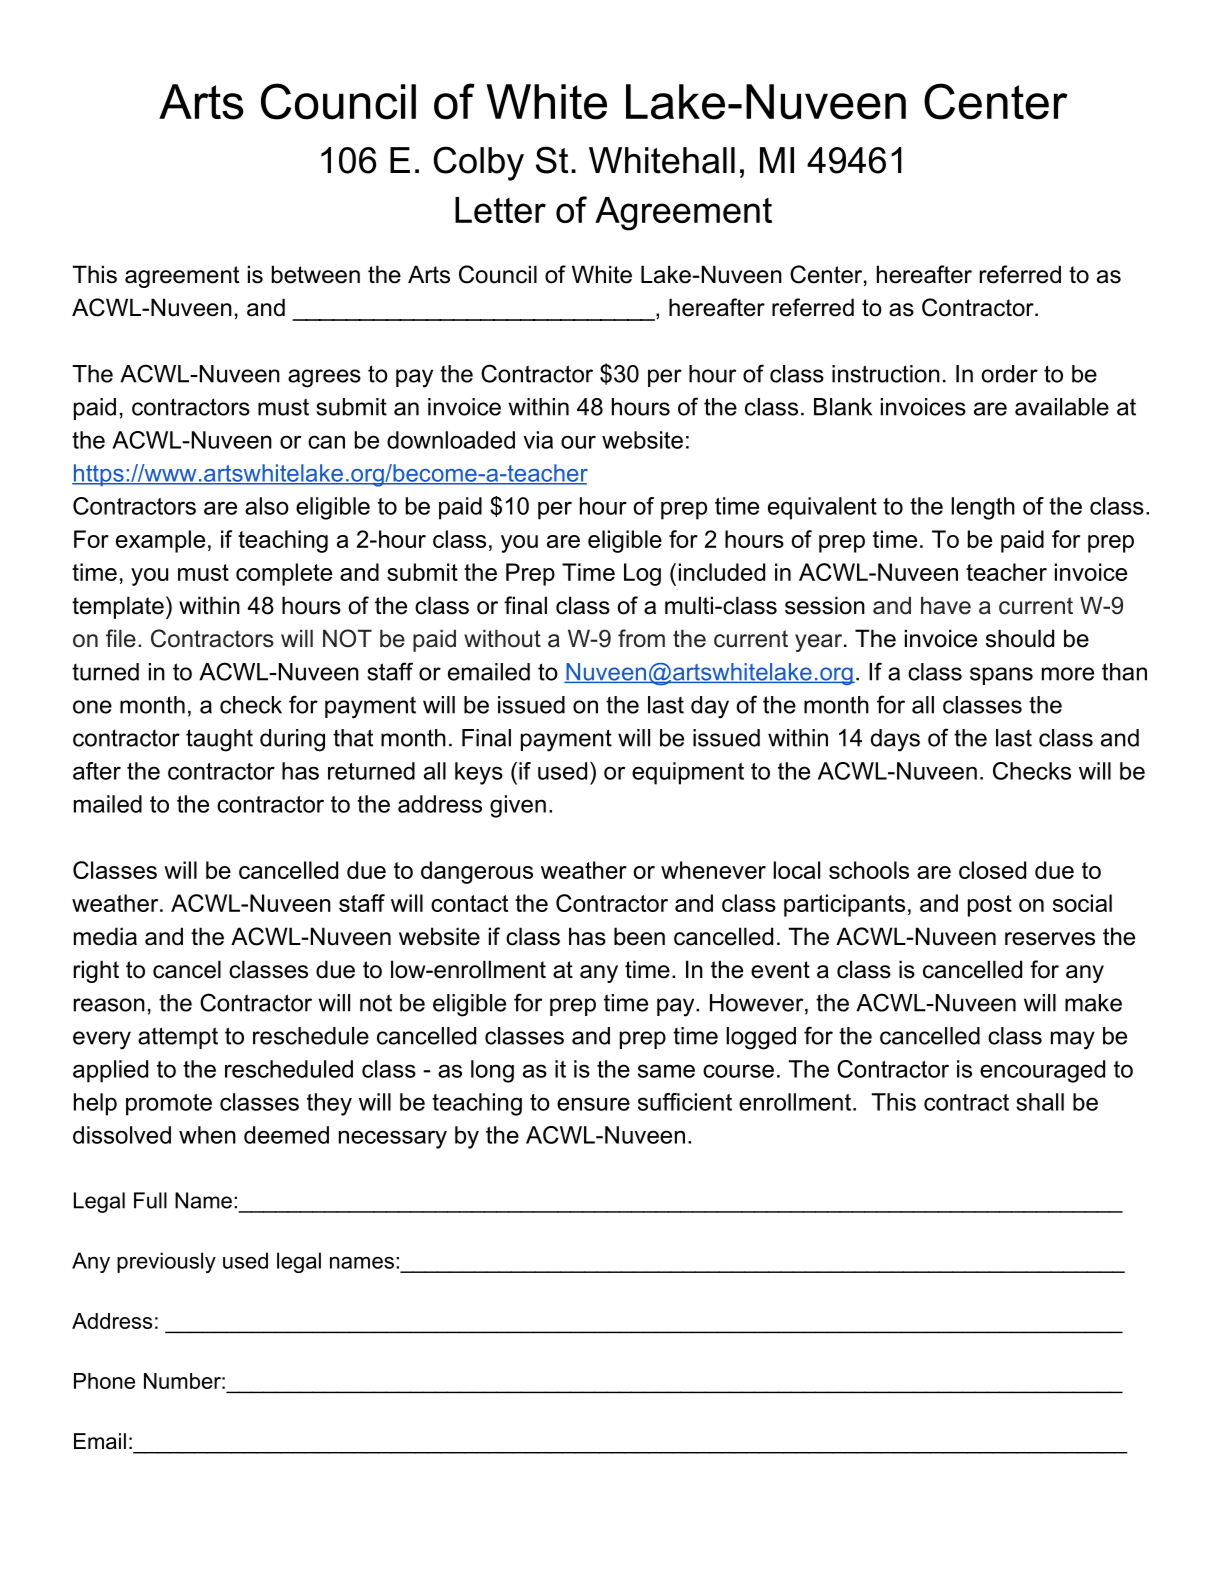 This page has height=1589, width=1228. Describe the element at coordinates (688, 773) in the page. I see `equipment` at that location.
